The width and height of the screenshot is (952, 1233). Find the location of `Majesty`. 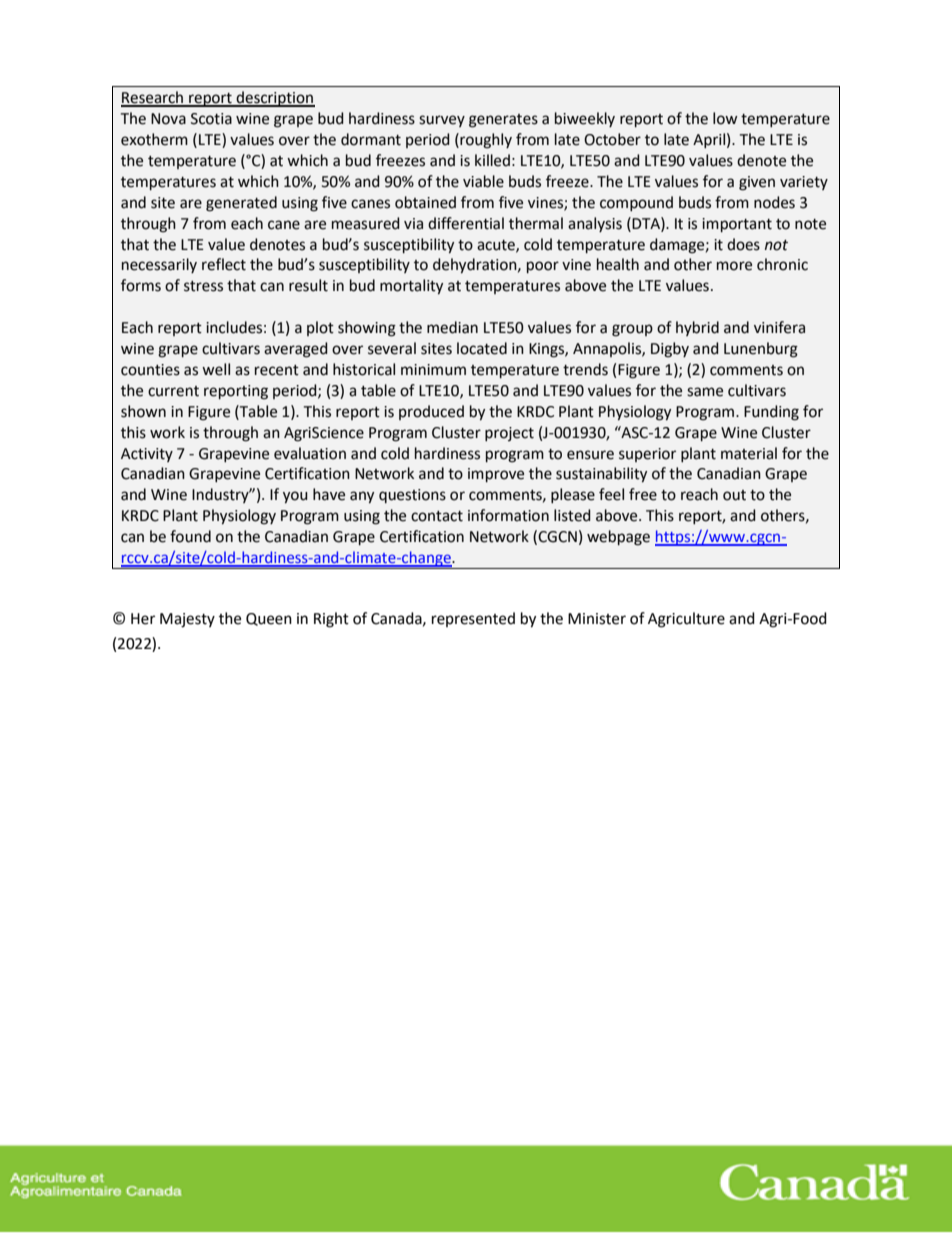

Majesty is located at coordinates (187, 620).
